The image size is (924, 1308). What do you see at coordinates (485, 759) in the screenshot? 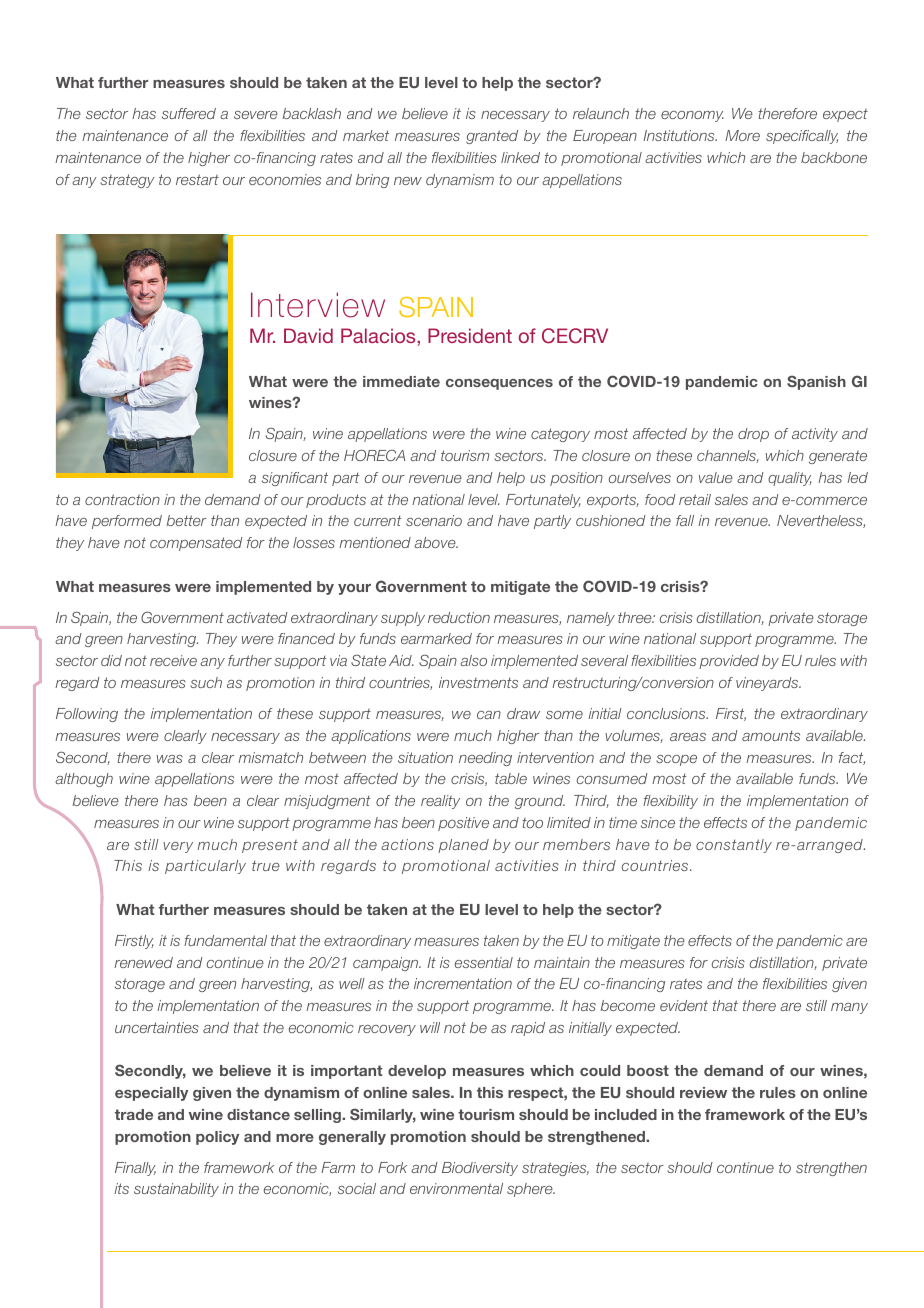
I see `needing` at bounding box center [485, 759].
